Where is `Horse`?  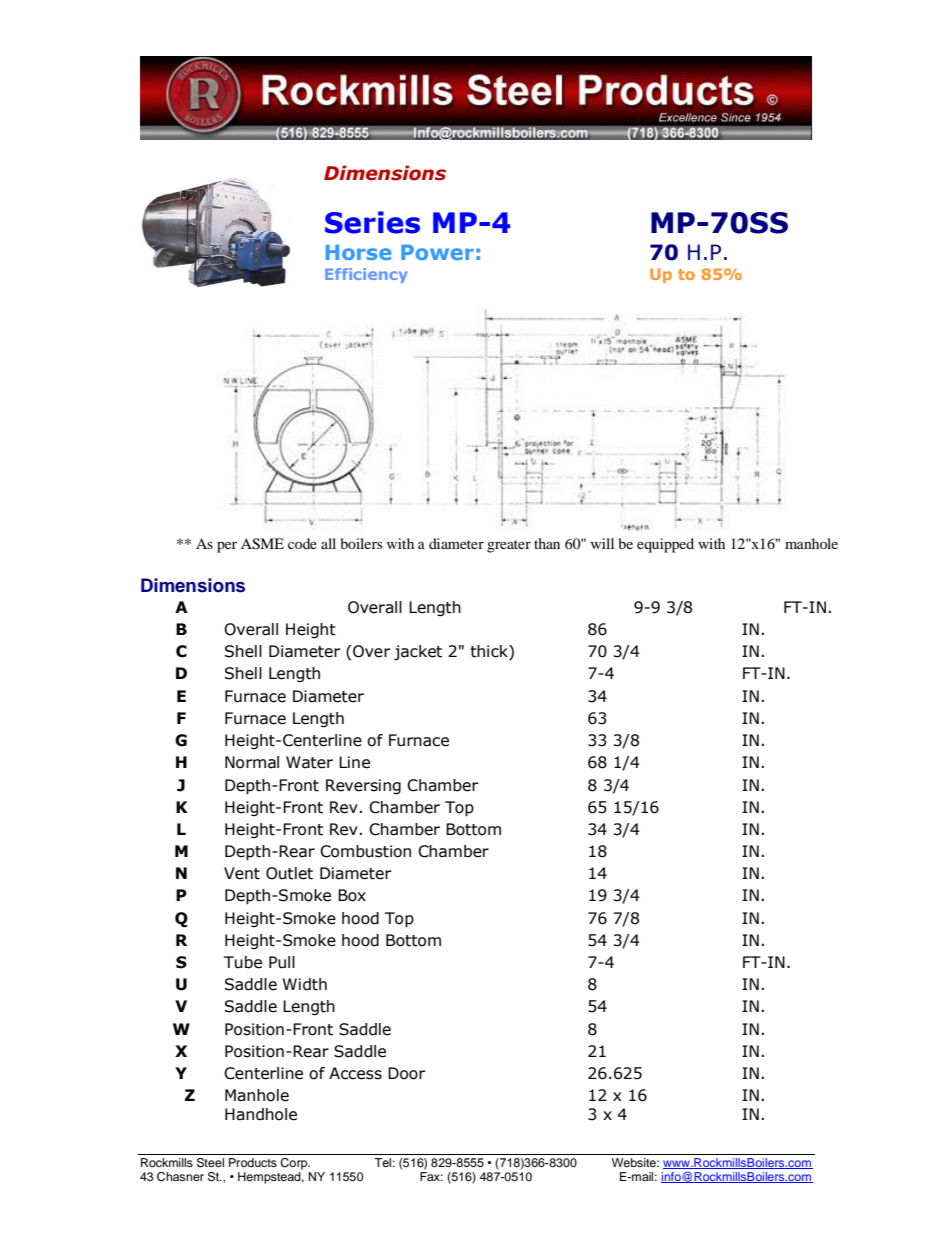 Horse is located at coordinates (358, 252).
